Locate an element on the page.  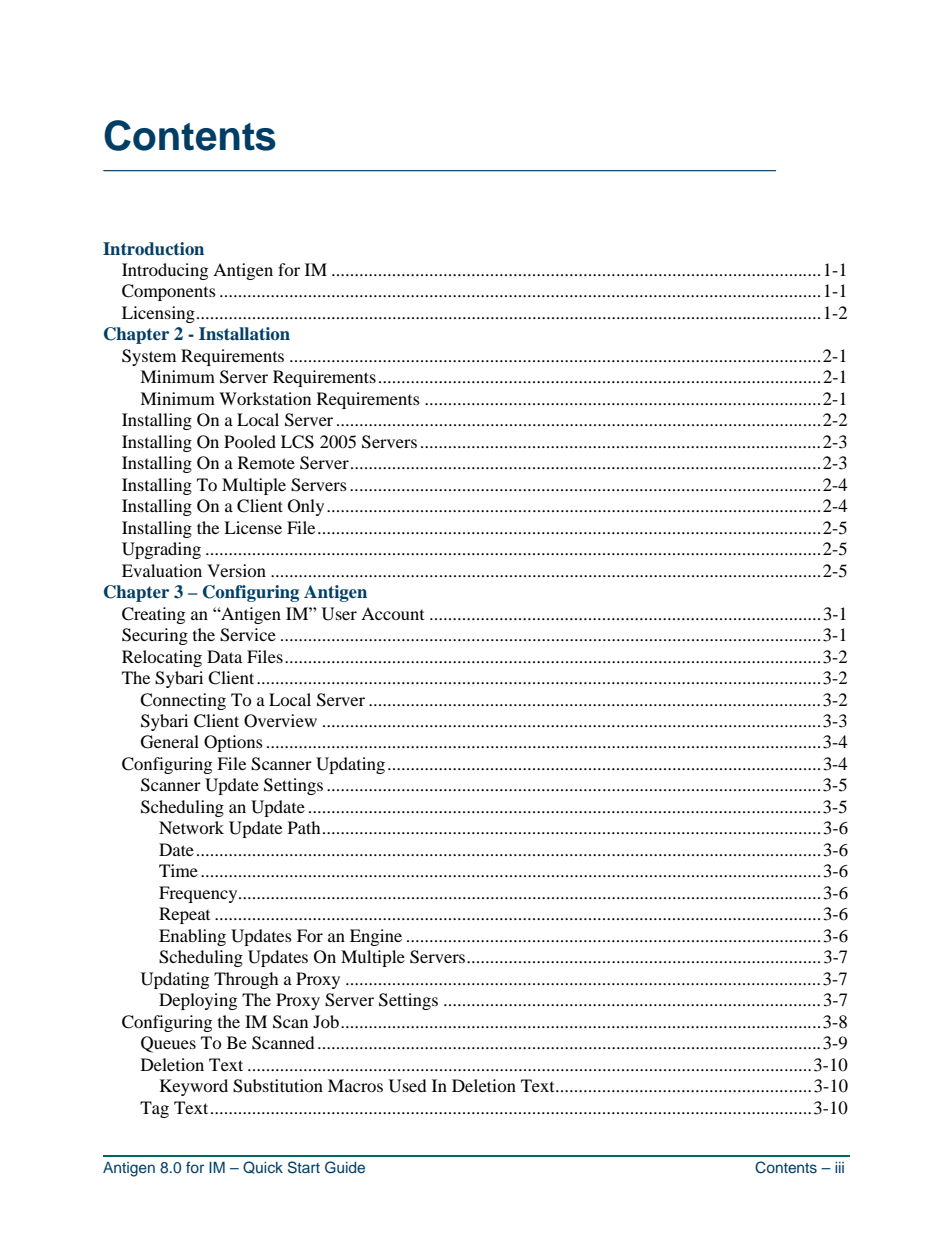
iii is located at coordinates (839, 1167).
